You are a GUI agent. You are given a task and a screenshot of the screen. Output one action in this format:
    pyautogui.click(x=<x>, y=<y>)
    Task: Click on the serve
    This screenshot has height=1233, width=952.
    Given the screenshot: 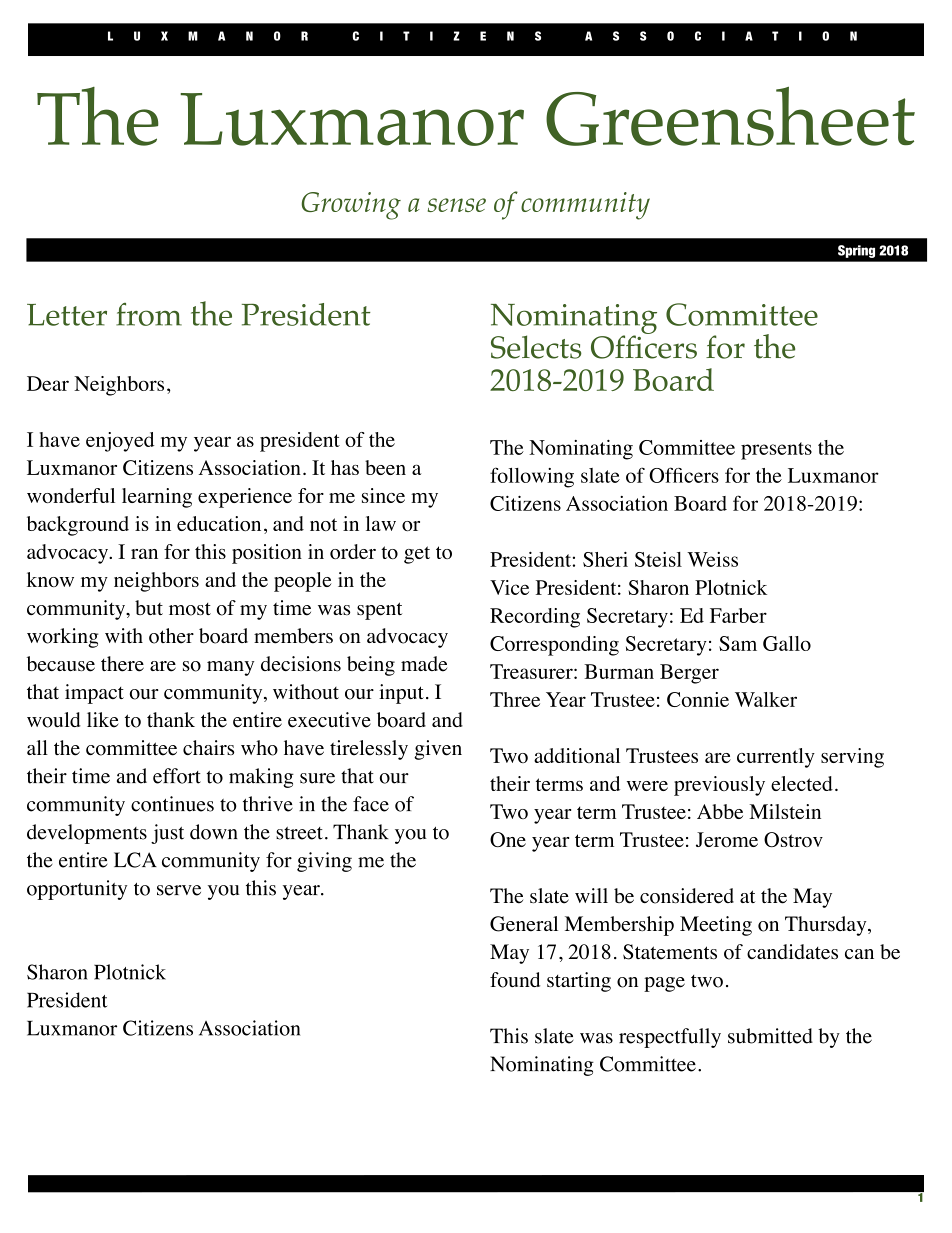 What is the action you would take?
    pyautogui.click(x=179, y=890)
